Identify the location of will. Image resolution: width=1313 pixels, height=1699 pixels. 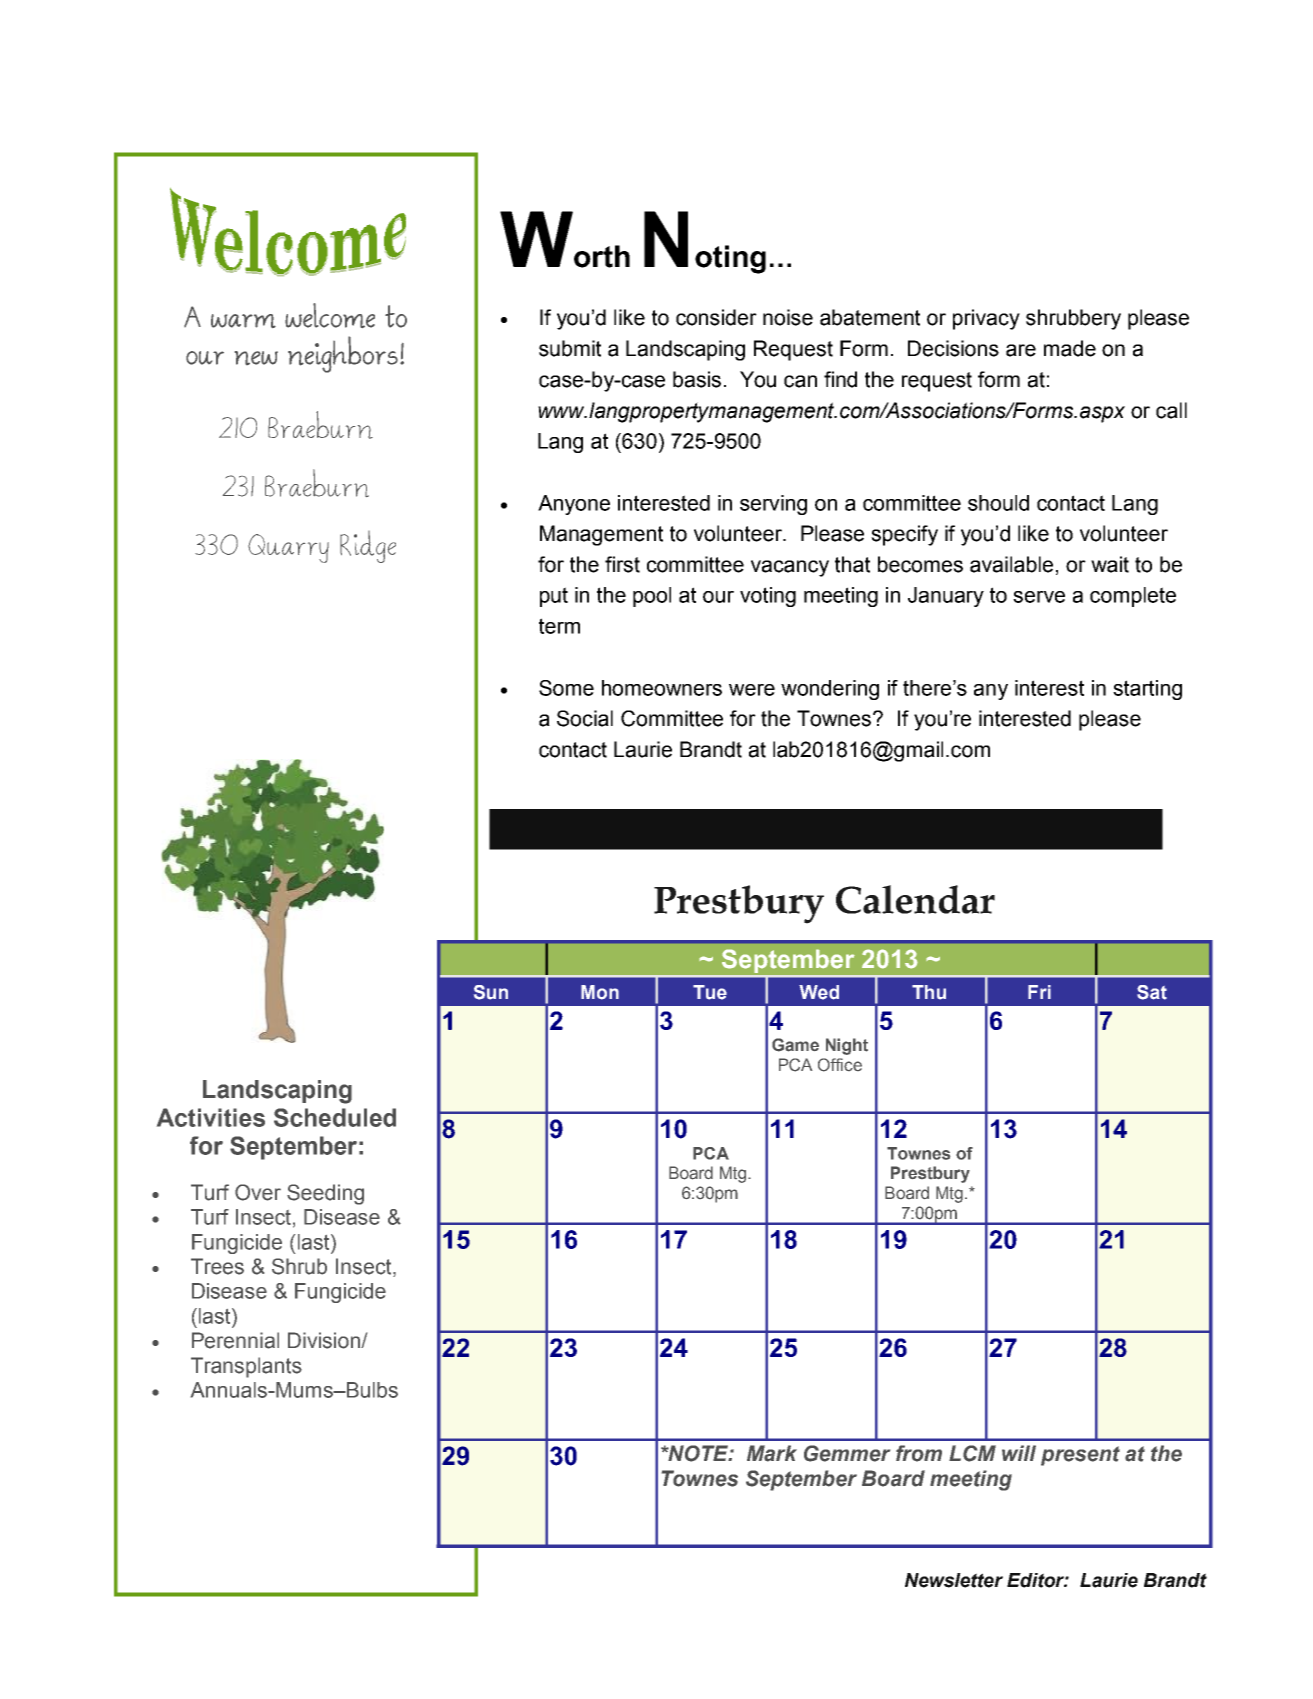
(1019, 1453).
